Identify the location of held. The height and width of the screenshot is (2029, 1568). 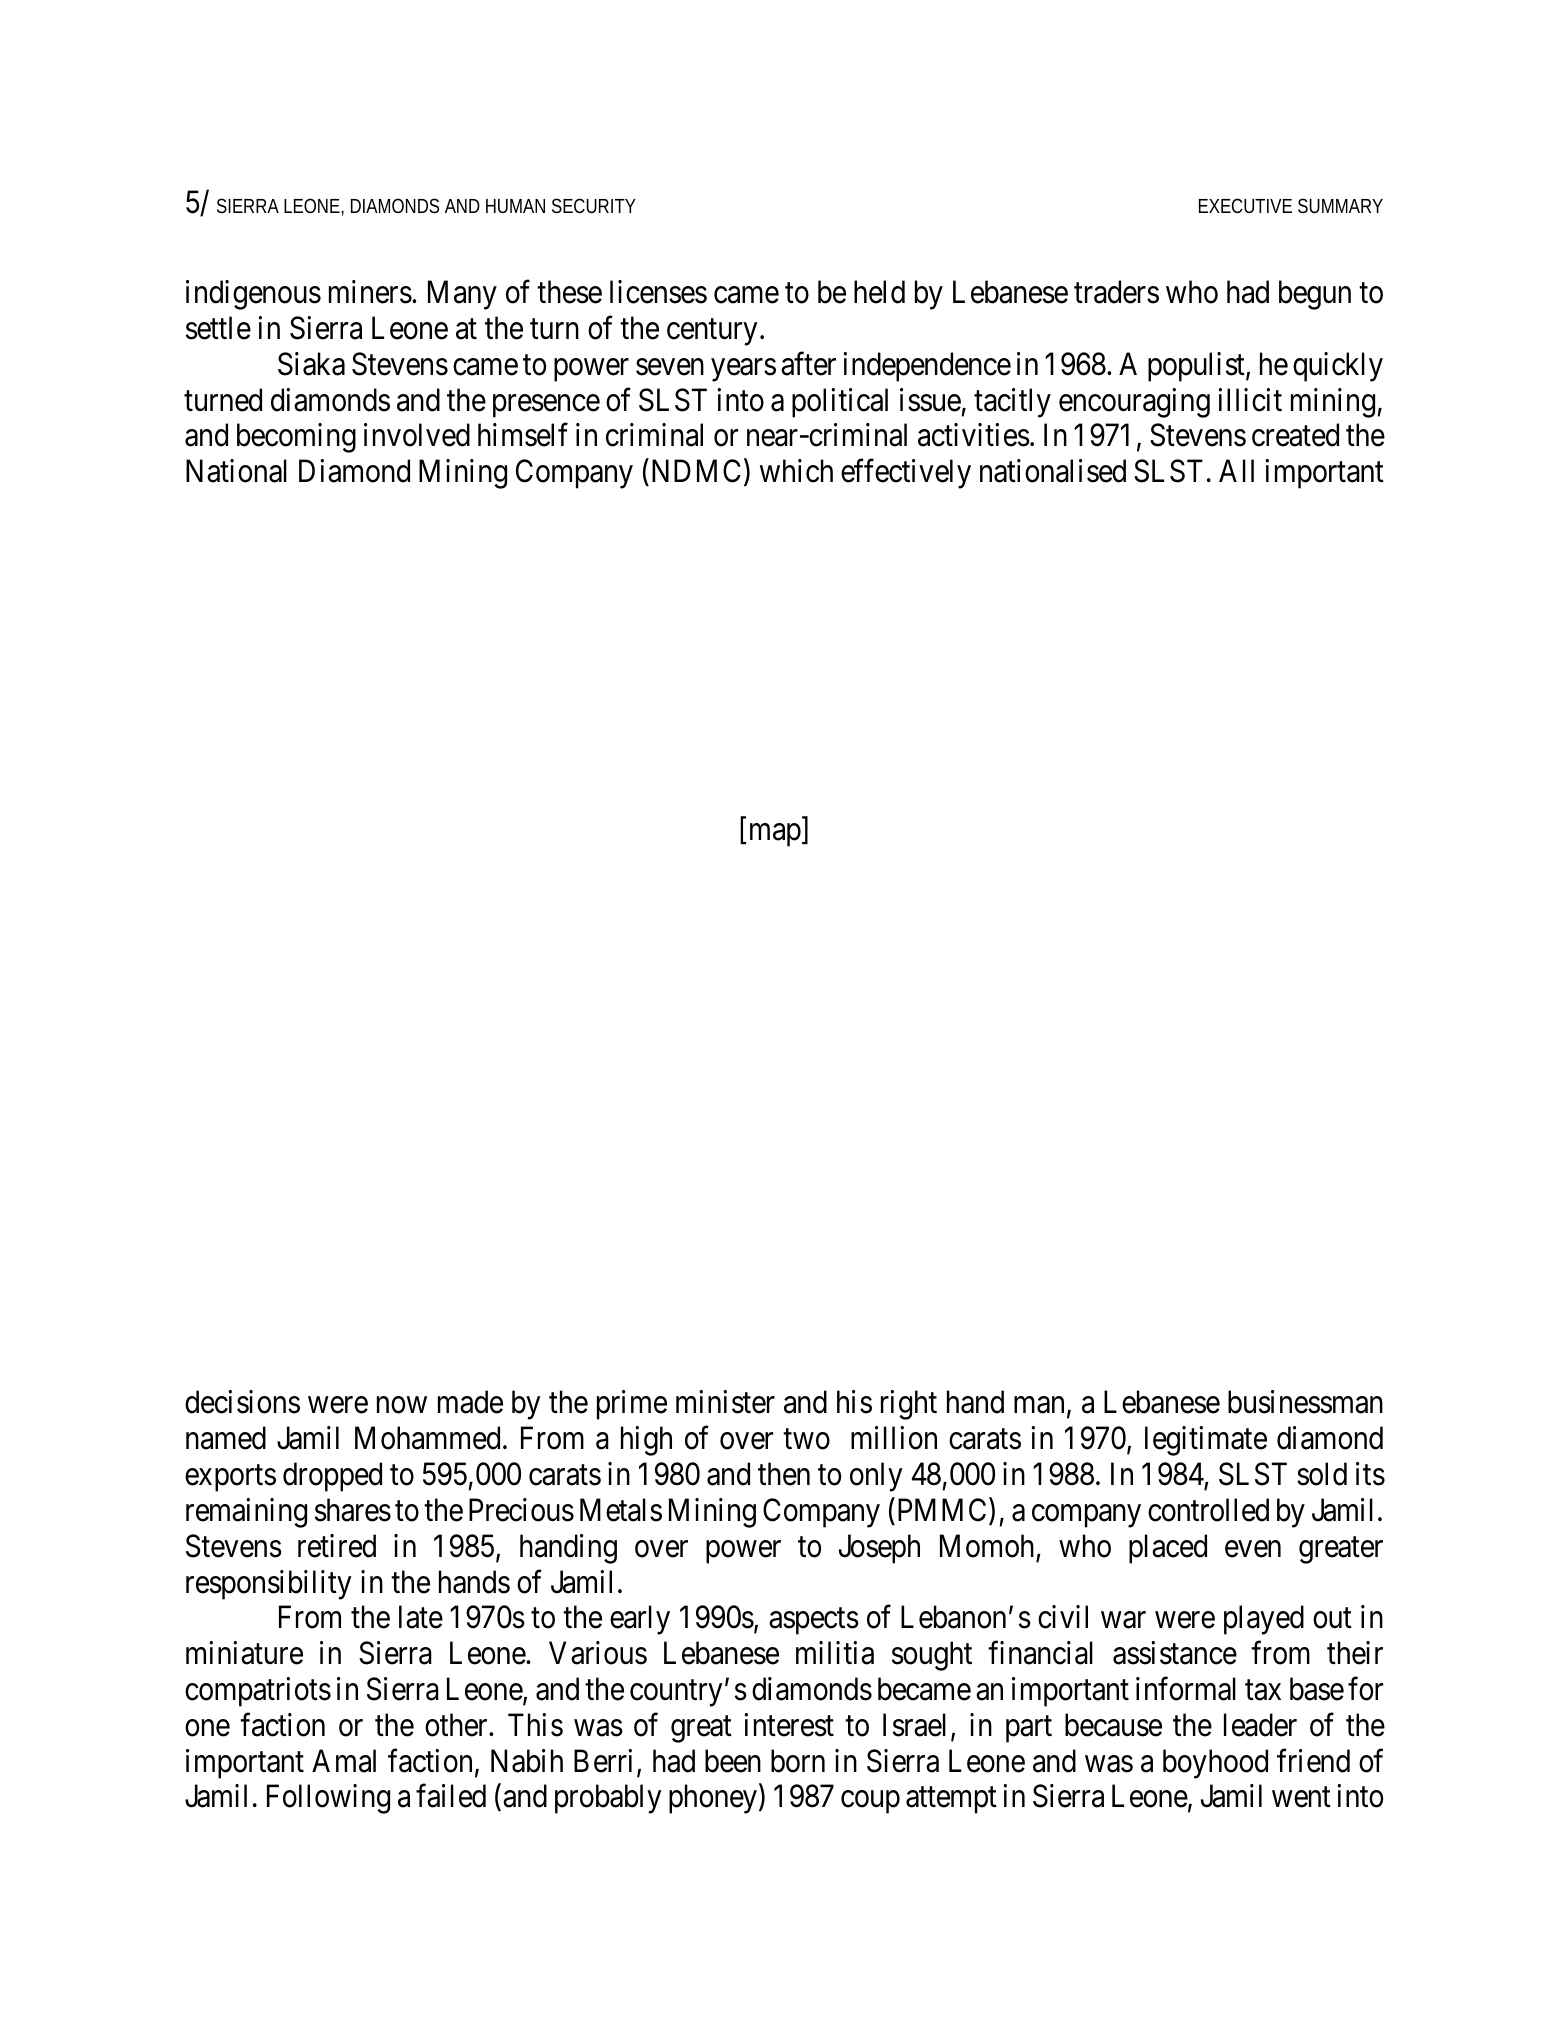
(879, 292).
